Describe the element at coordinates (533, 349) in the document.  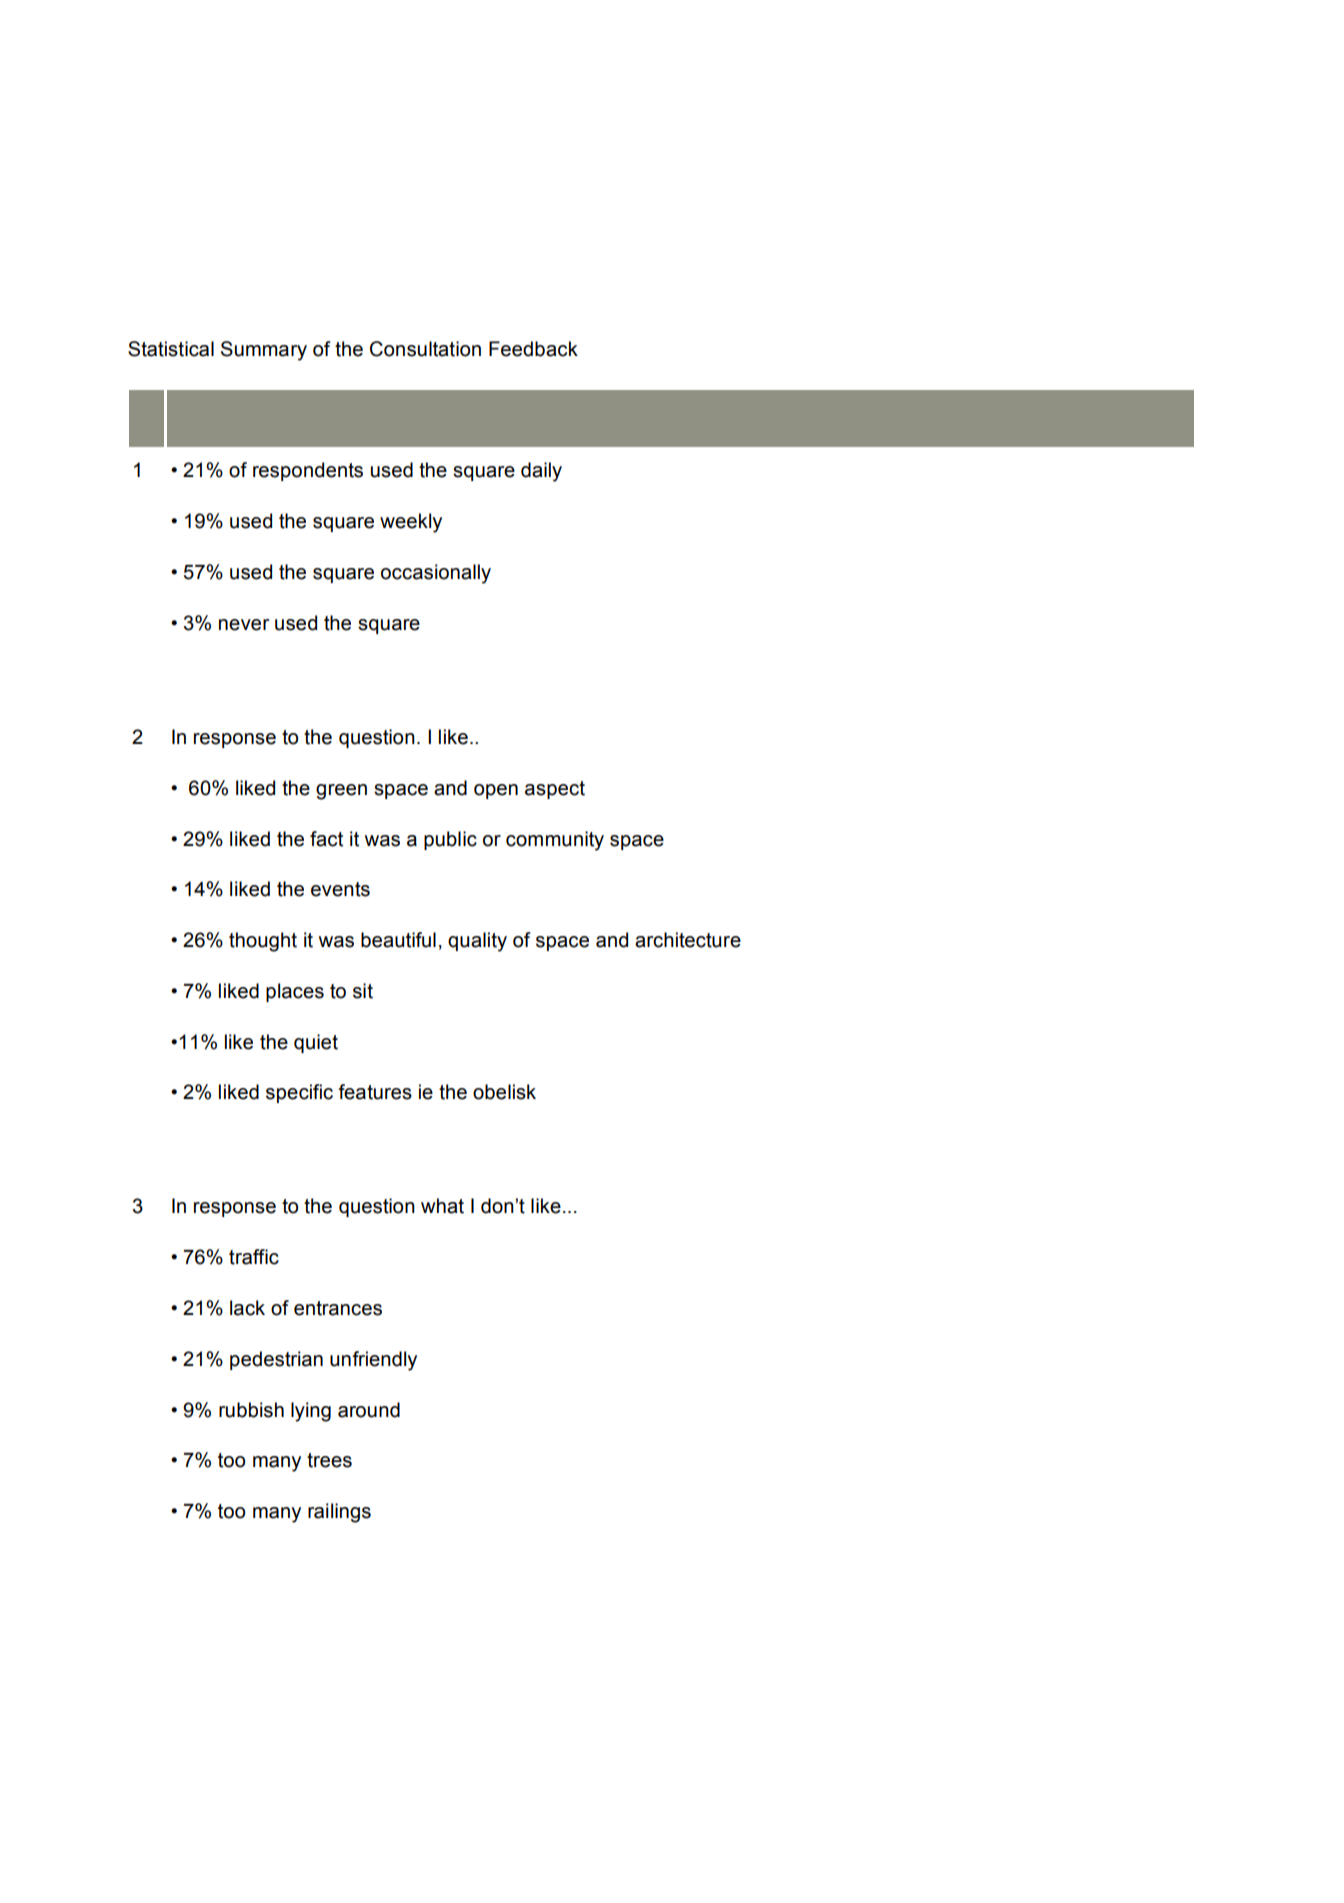
I see `Feedback` at that location.
